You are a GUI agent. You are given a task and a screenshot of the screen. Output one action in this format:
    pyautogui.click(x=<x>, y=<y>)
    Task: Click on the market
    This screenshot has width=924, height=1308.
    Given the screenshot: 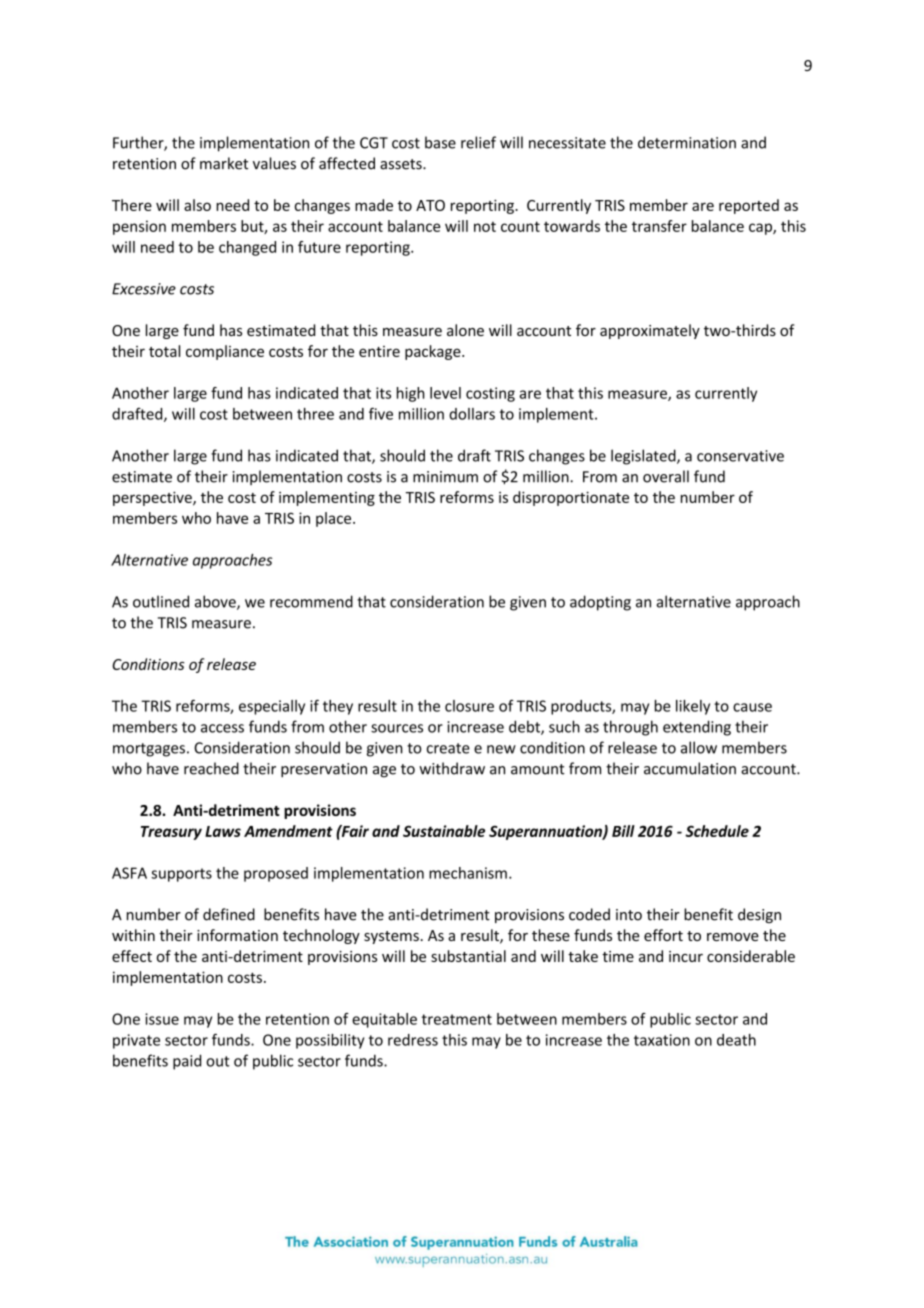 What is the action you would take?
    pyautogui.click(x=224, y=163)
